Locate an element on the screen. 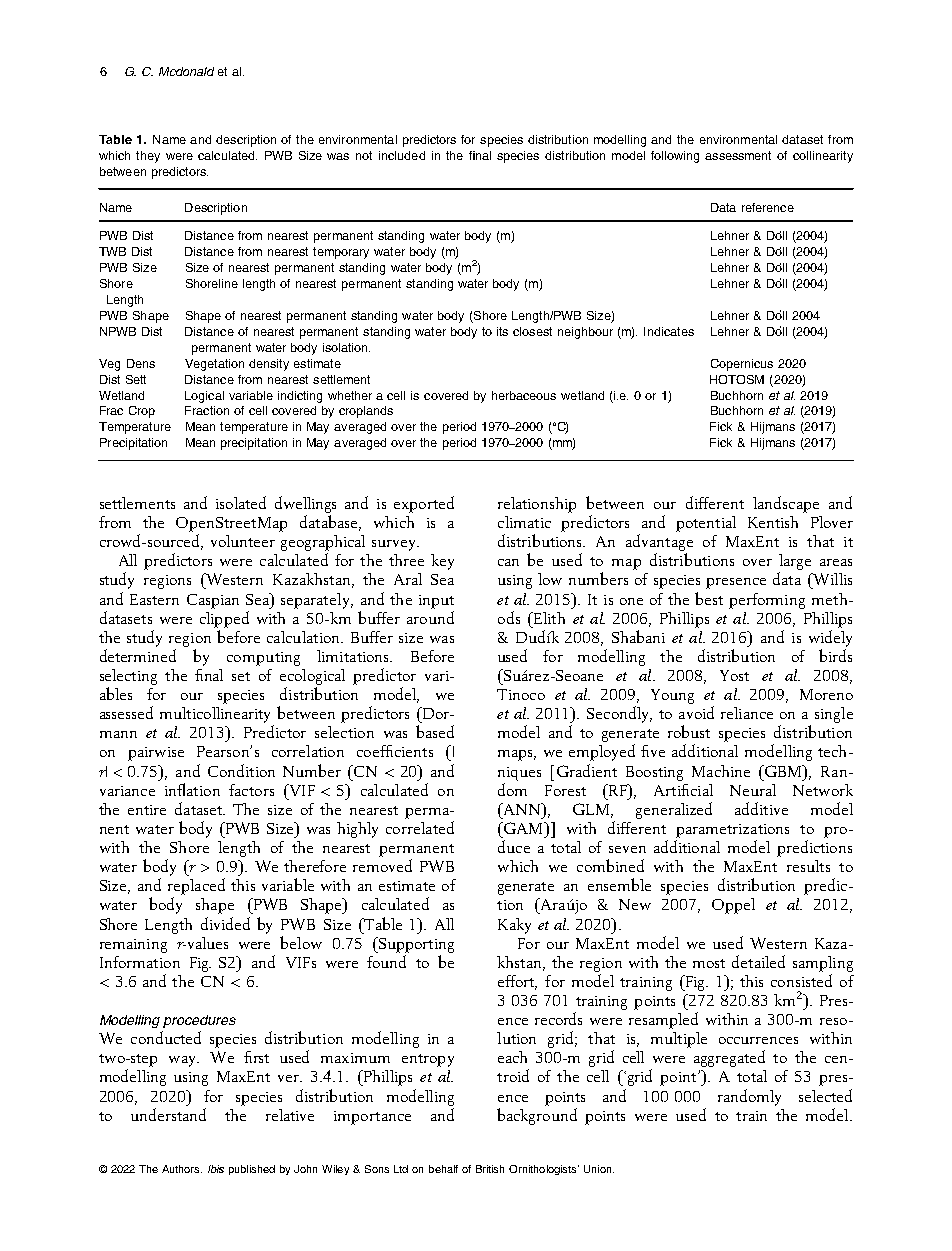 The image size is (952, 1251). assessment is located at coordinates (738, 155).
